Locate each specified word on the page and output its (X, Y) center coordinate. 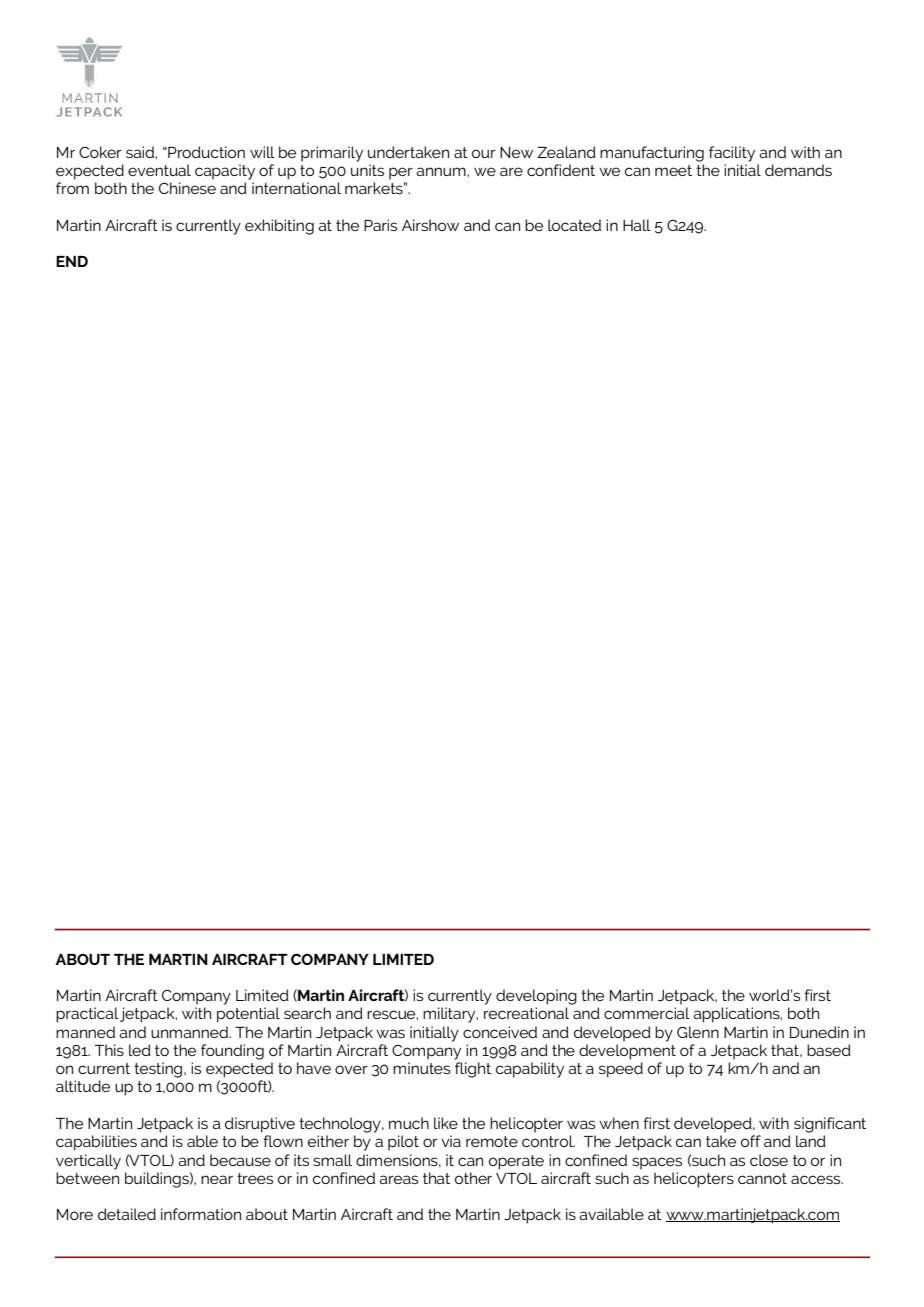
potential (248, 1015)
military (450, 1015)
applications (737, 1015)
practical (87, 1015)
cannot (762, 1178)
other (473, 1178)
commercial (647, 1013)
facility (732, 154)
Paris (380, 225)
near (217, 1179)
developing (536, 997)
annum (442, 171)
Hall (637, 225)
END (72, 261)
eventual (159, 170)
